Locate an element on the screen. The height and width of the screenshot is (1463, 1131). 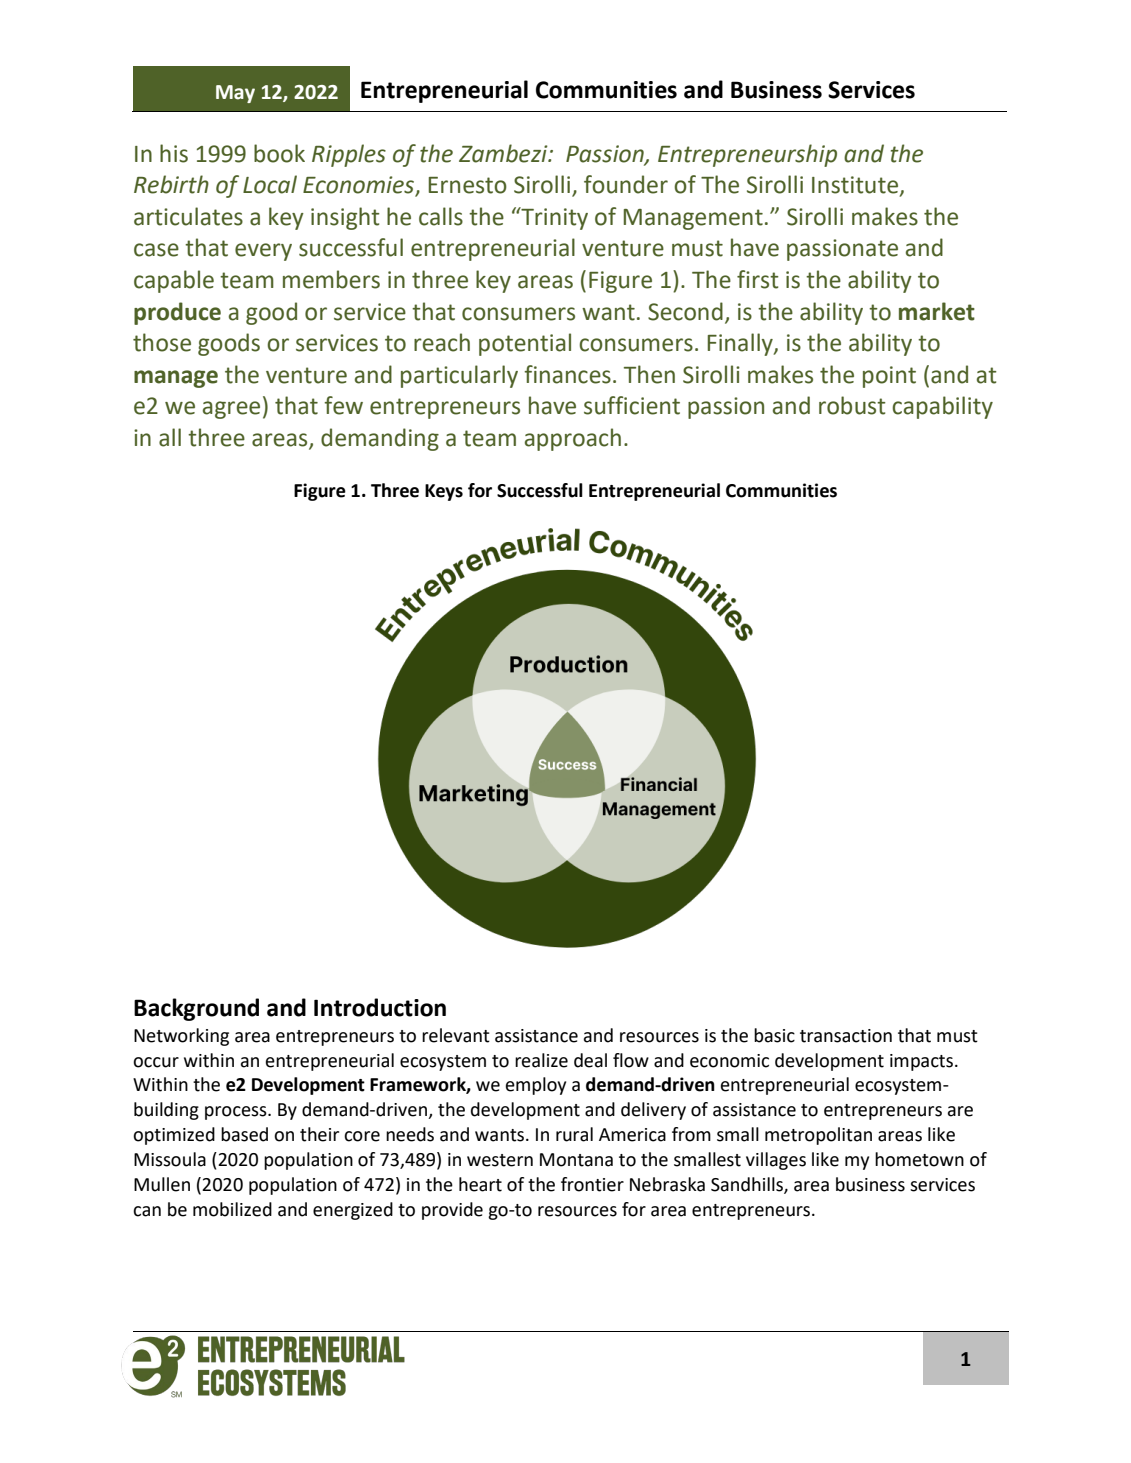
robust is located at coordinates (852, 405).
